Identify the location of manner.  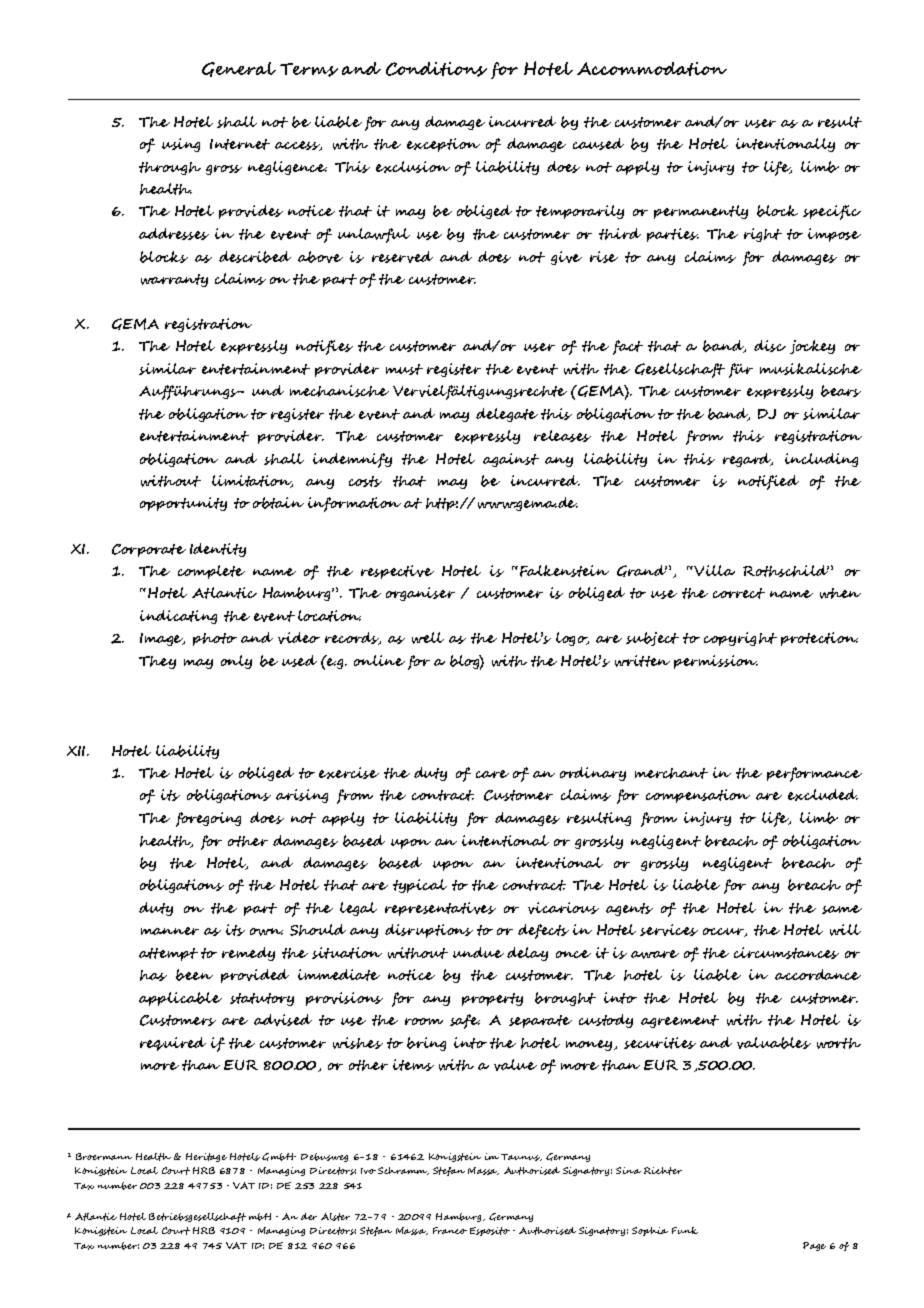
(170, 931).
